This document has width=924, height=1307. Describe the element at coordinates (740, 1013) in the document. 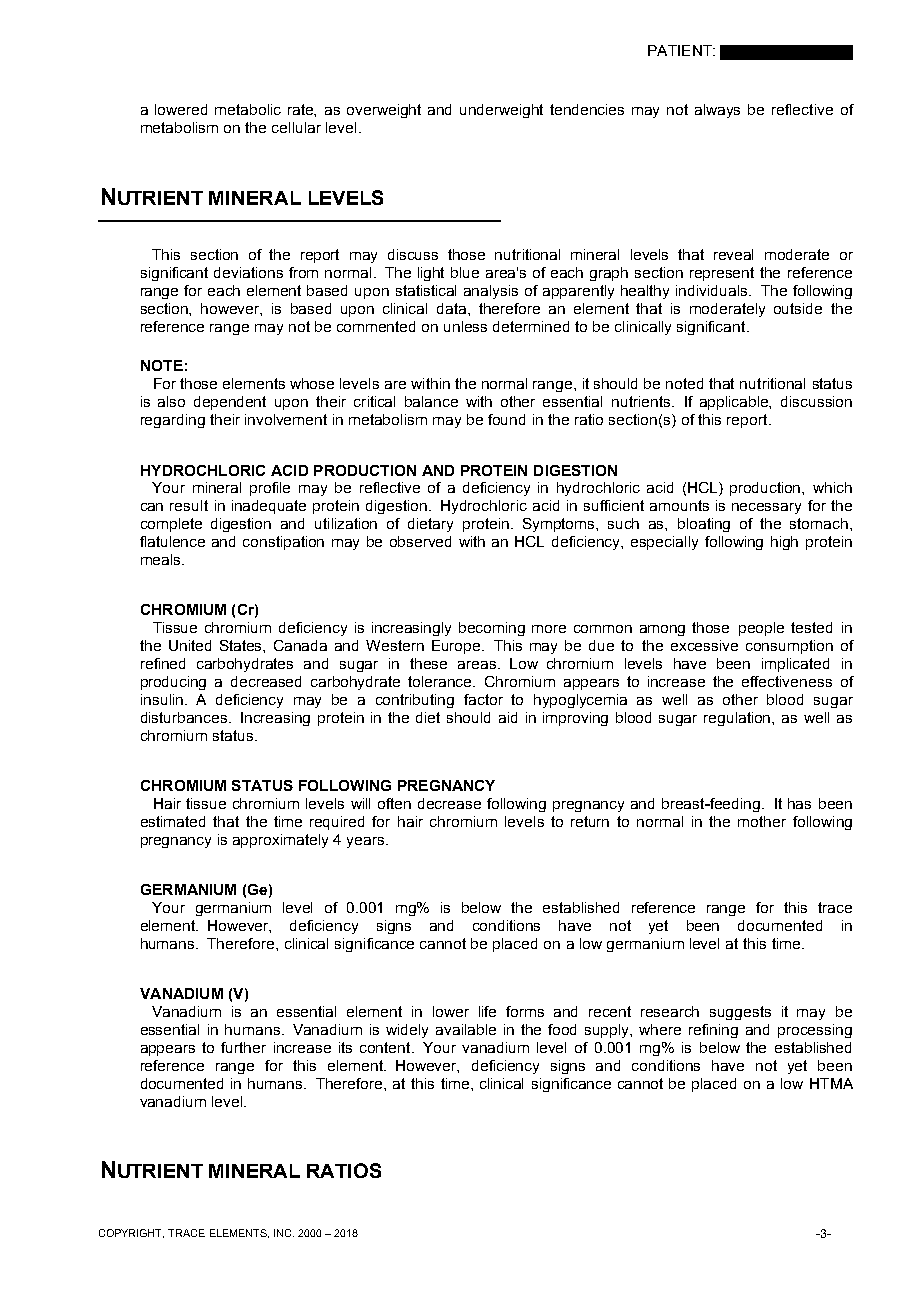

I see `suggests` at that location.
